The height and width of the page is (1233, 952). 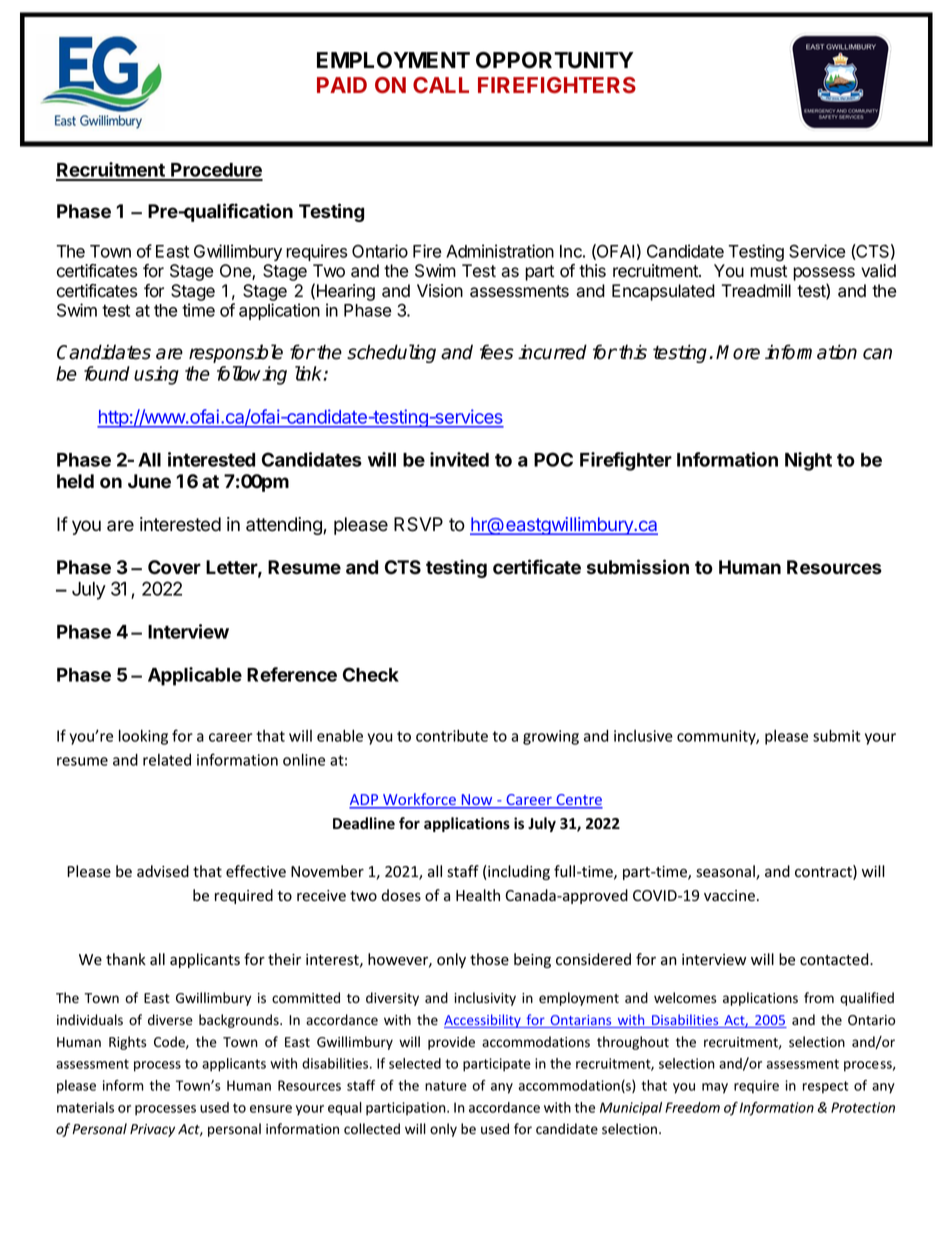 What do you see at coordinates (174, 567) in the page?
I see `Cover` at bounding box center [174, 567].
